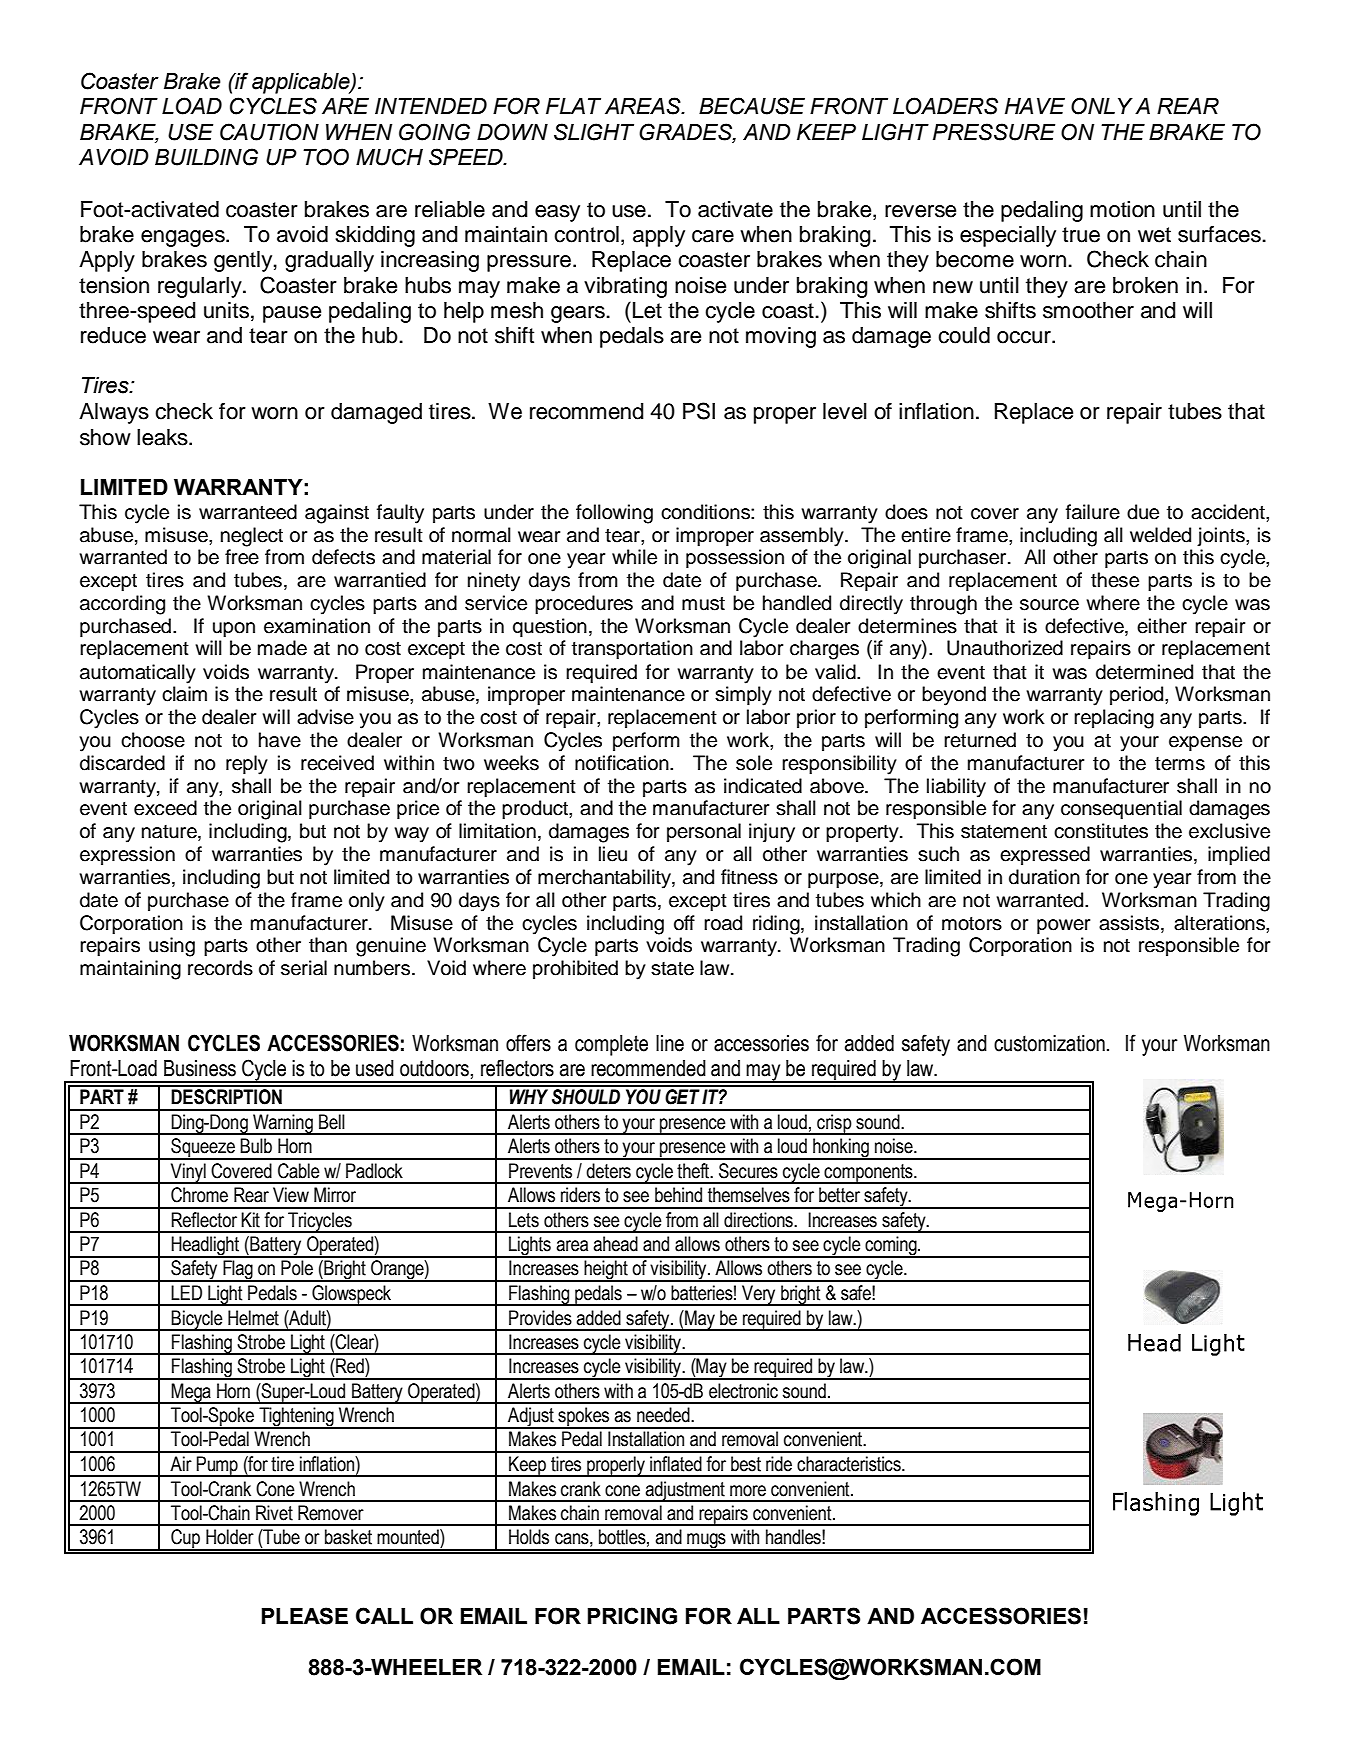  What do you see at coordinates (269, 132) in the screenshot?
I see `CAUTION` at bounding box center [269, 132].
